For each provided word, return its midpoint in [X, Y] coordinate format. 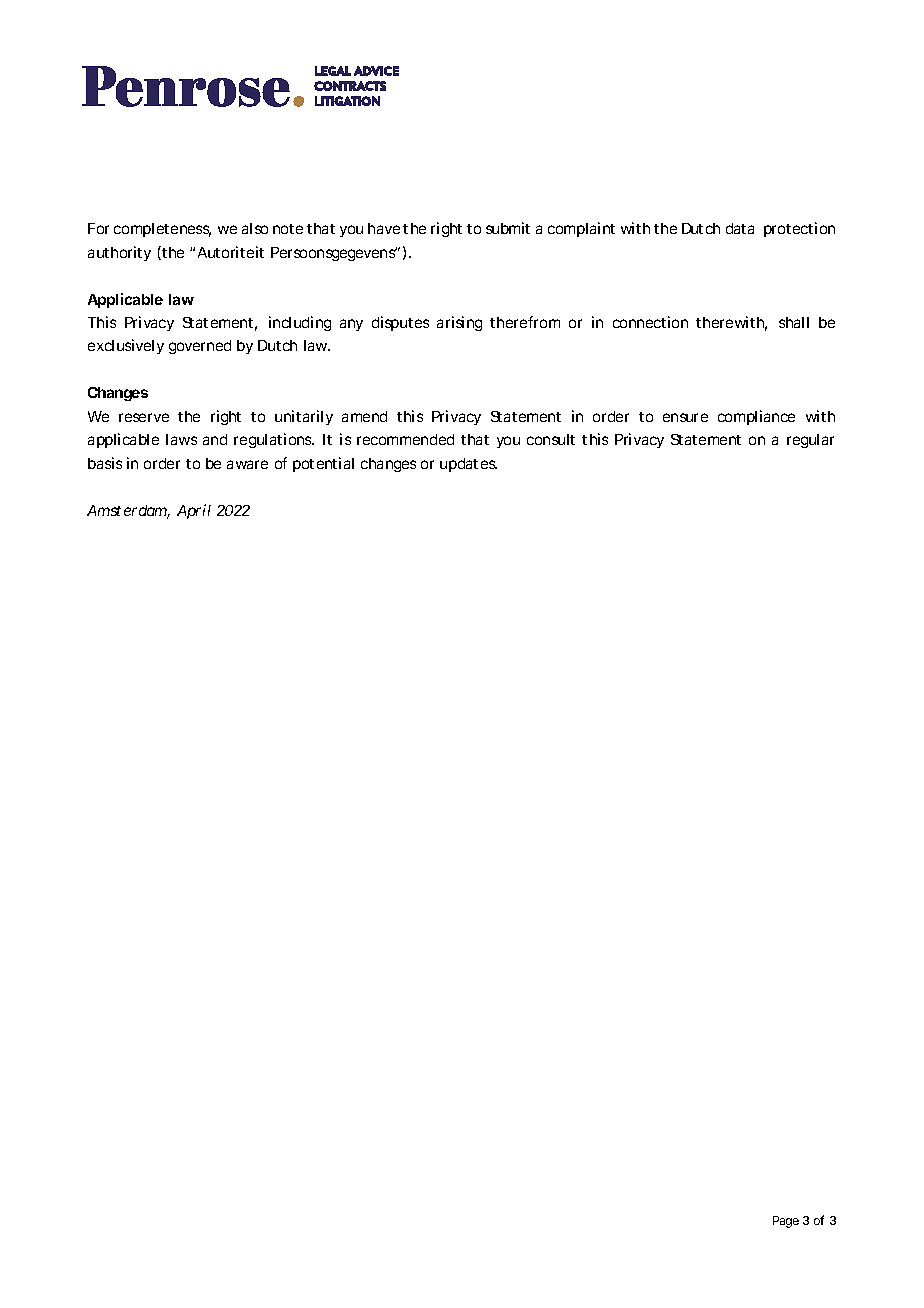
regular [810, 441]
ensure [685, 417]
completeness [162, 230]
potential [323, 464]
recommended [405, 439]
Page [786, 1222]
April [194, 511]
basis [105, 463]
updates [468, 465]
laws [181, 439]
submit [508, 228]
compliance [756, 417]
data [740, 228]
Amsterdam [128, 512]
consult [551, 439]
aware [247, 464]
